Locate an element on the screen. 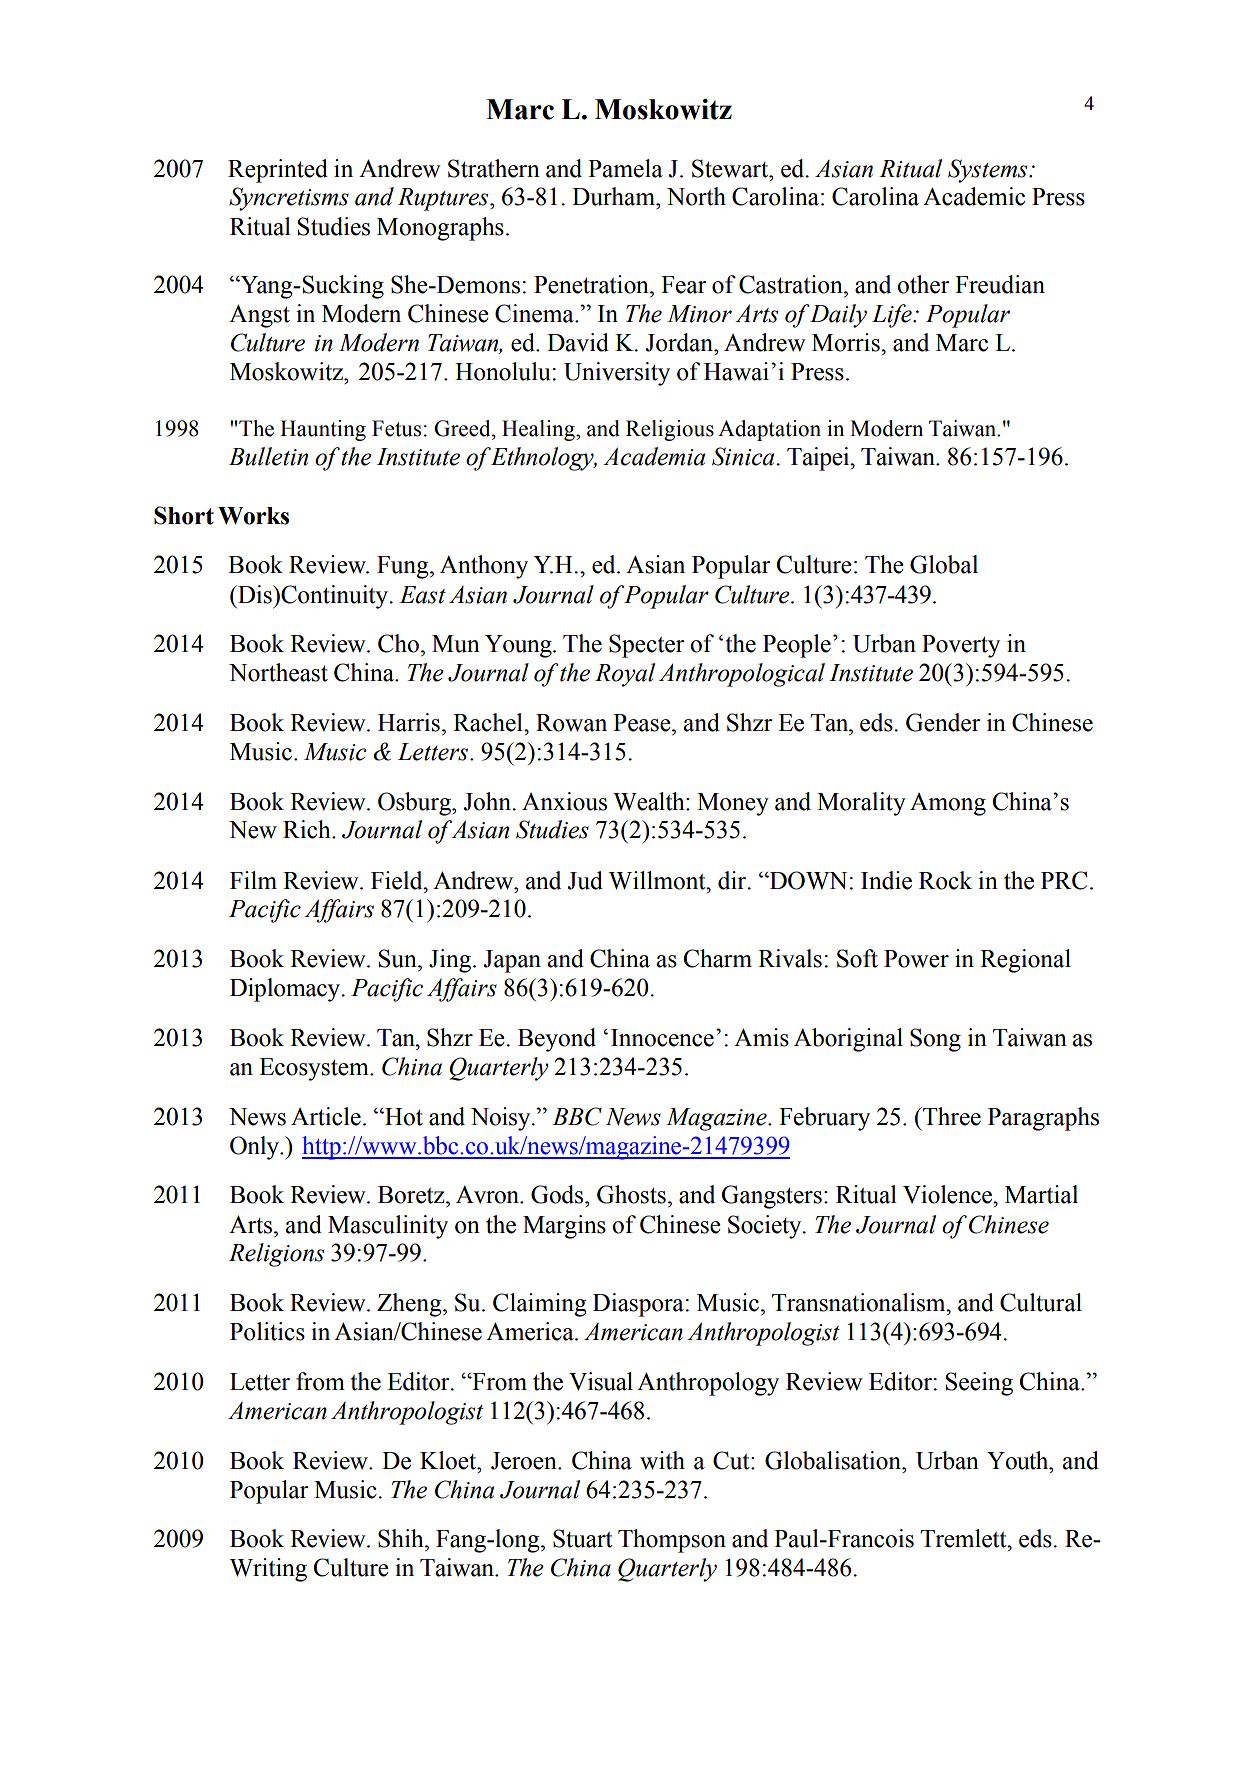 Image resolution: width=1255 pixels, height=1775 pixels. Durham is located at coordinates (614, 196).
